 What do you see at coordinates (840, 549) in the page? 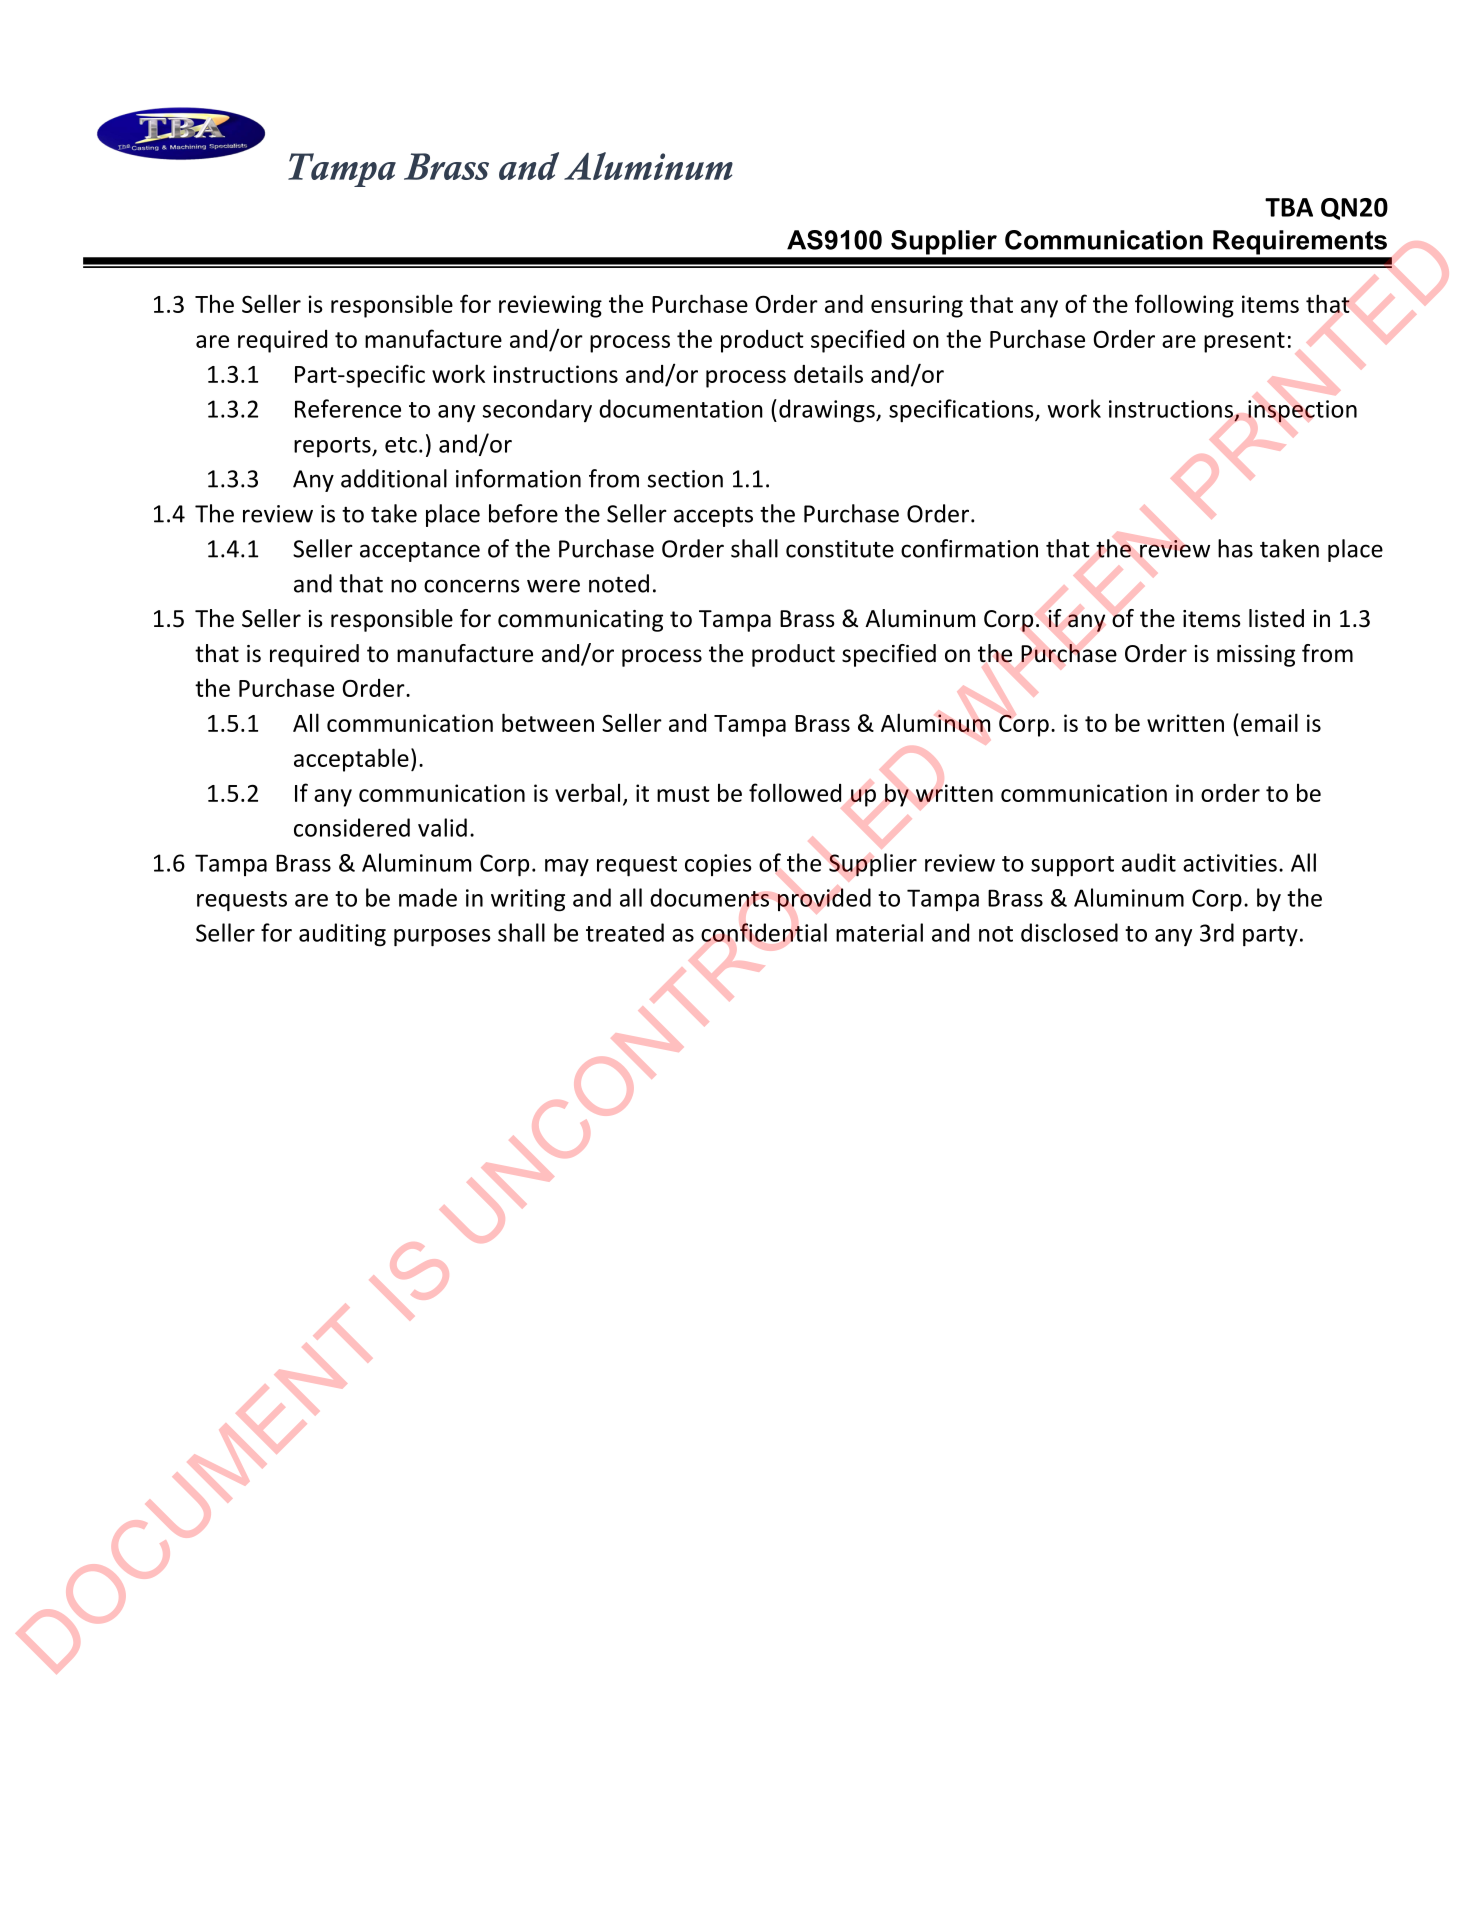
I see `constitute` at bounding box center [840, 549].
